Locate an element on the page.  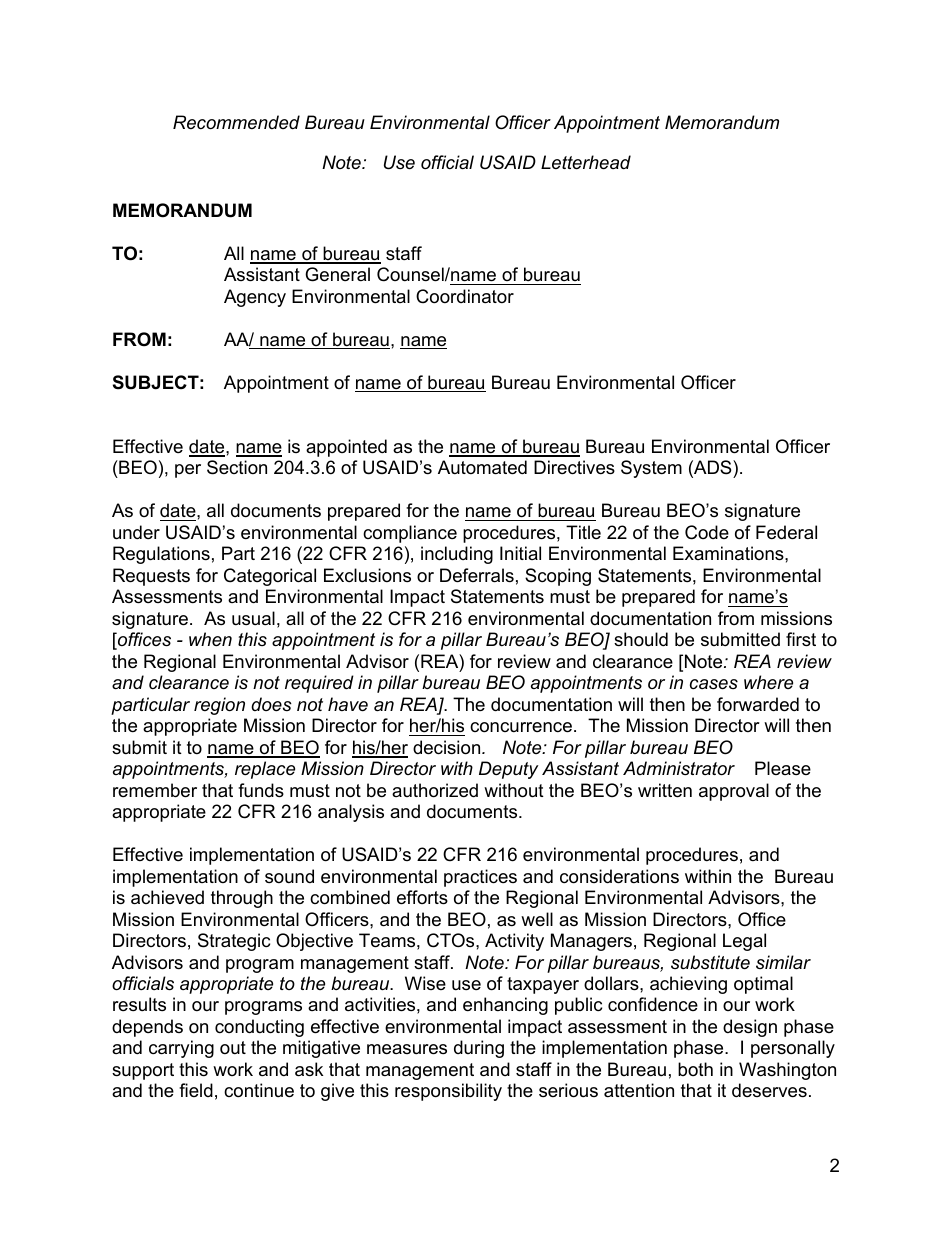
Examinations is located at coordinates (729, 553).
